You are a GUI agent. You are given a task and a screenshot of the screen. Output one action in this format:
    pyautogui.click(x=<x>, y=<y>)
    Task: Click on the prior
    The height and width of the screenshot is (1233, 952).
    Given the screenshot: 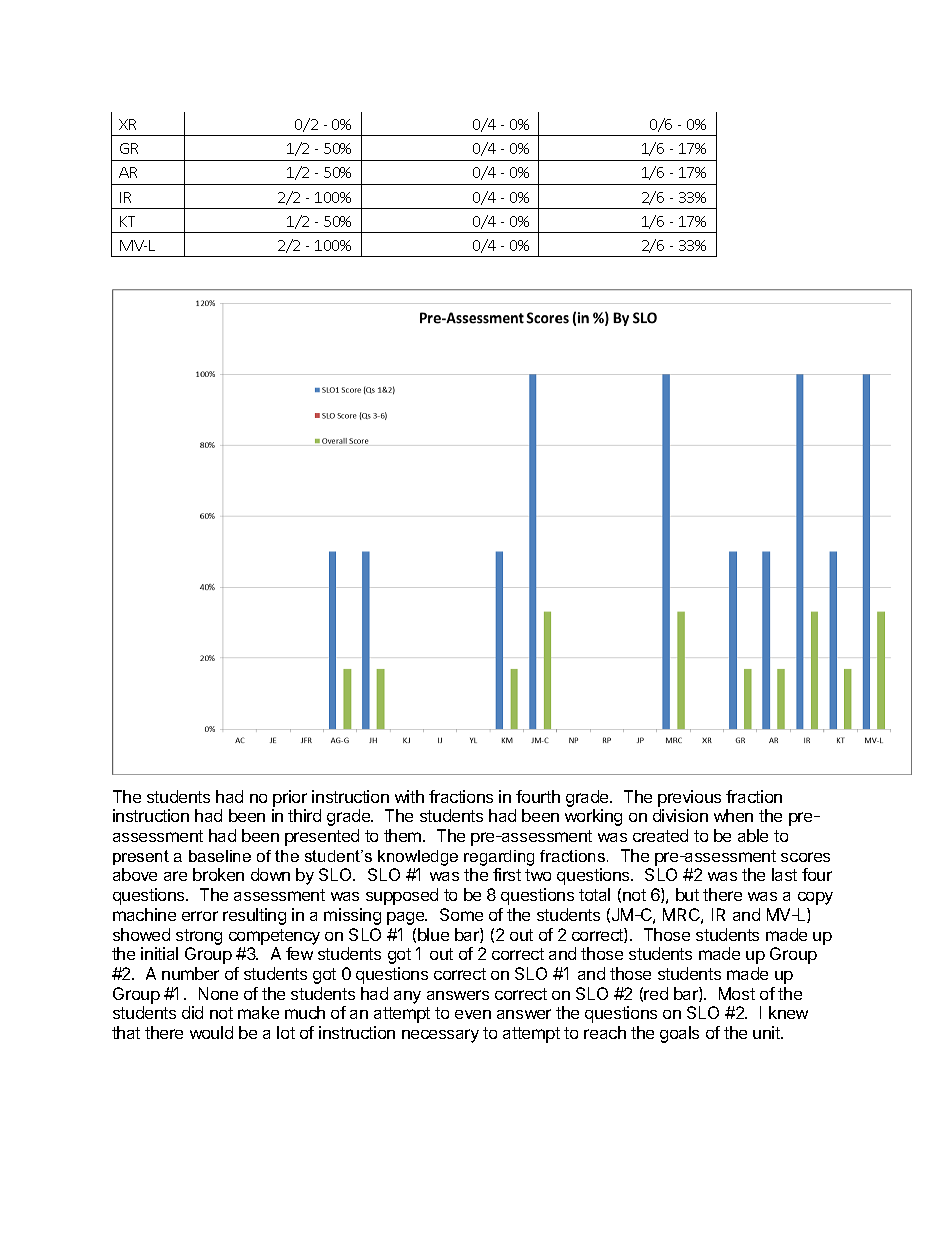 What is the action you would take?
    pyautogui.click(x=290, y=798)
